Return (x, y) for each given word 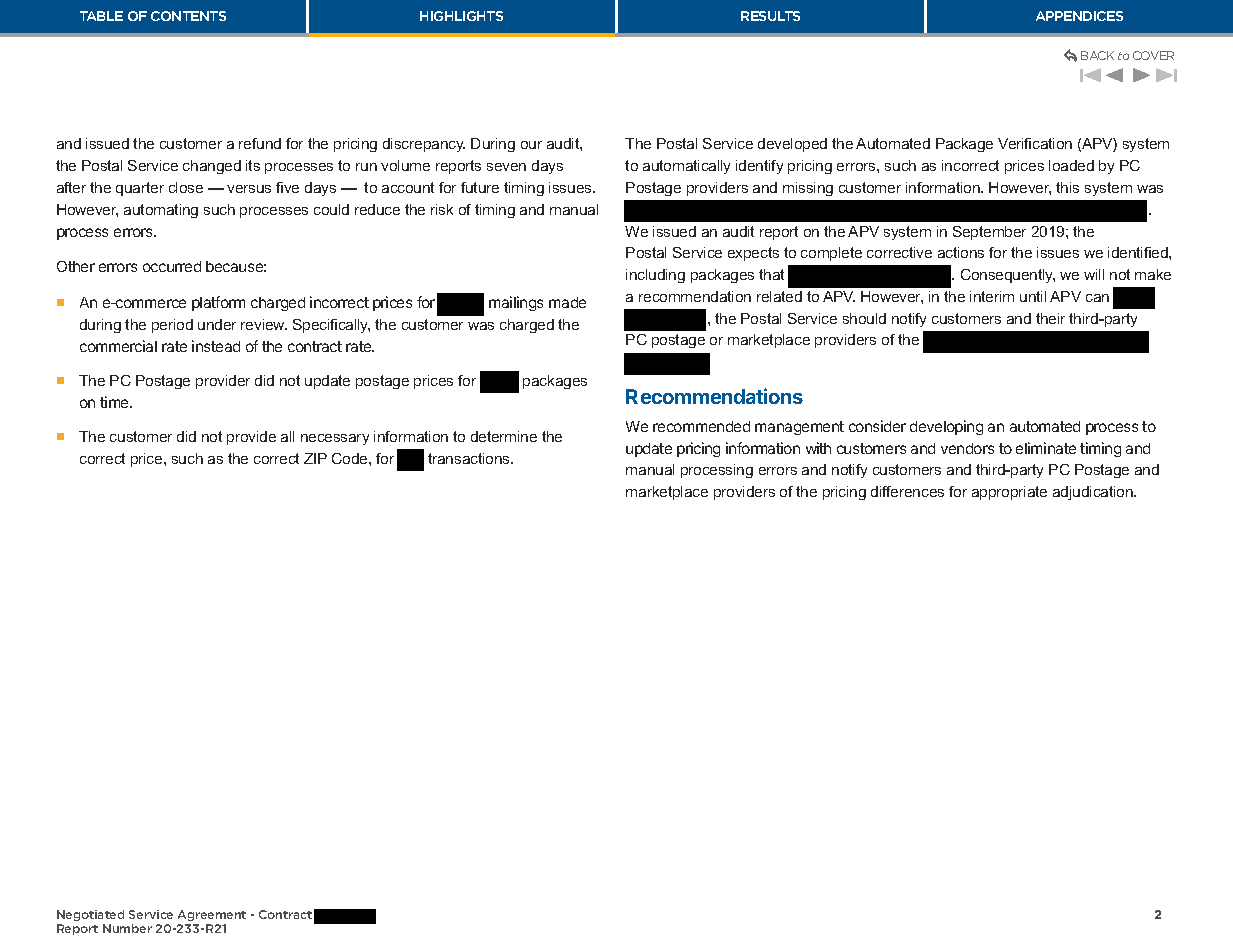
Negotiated (90, 915)
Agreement (212, 915)
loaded (1071, 165)
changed (212, 167)
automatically (686, 167)
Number (127, 928)
